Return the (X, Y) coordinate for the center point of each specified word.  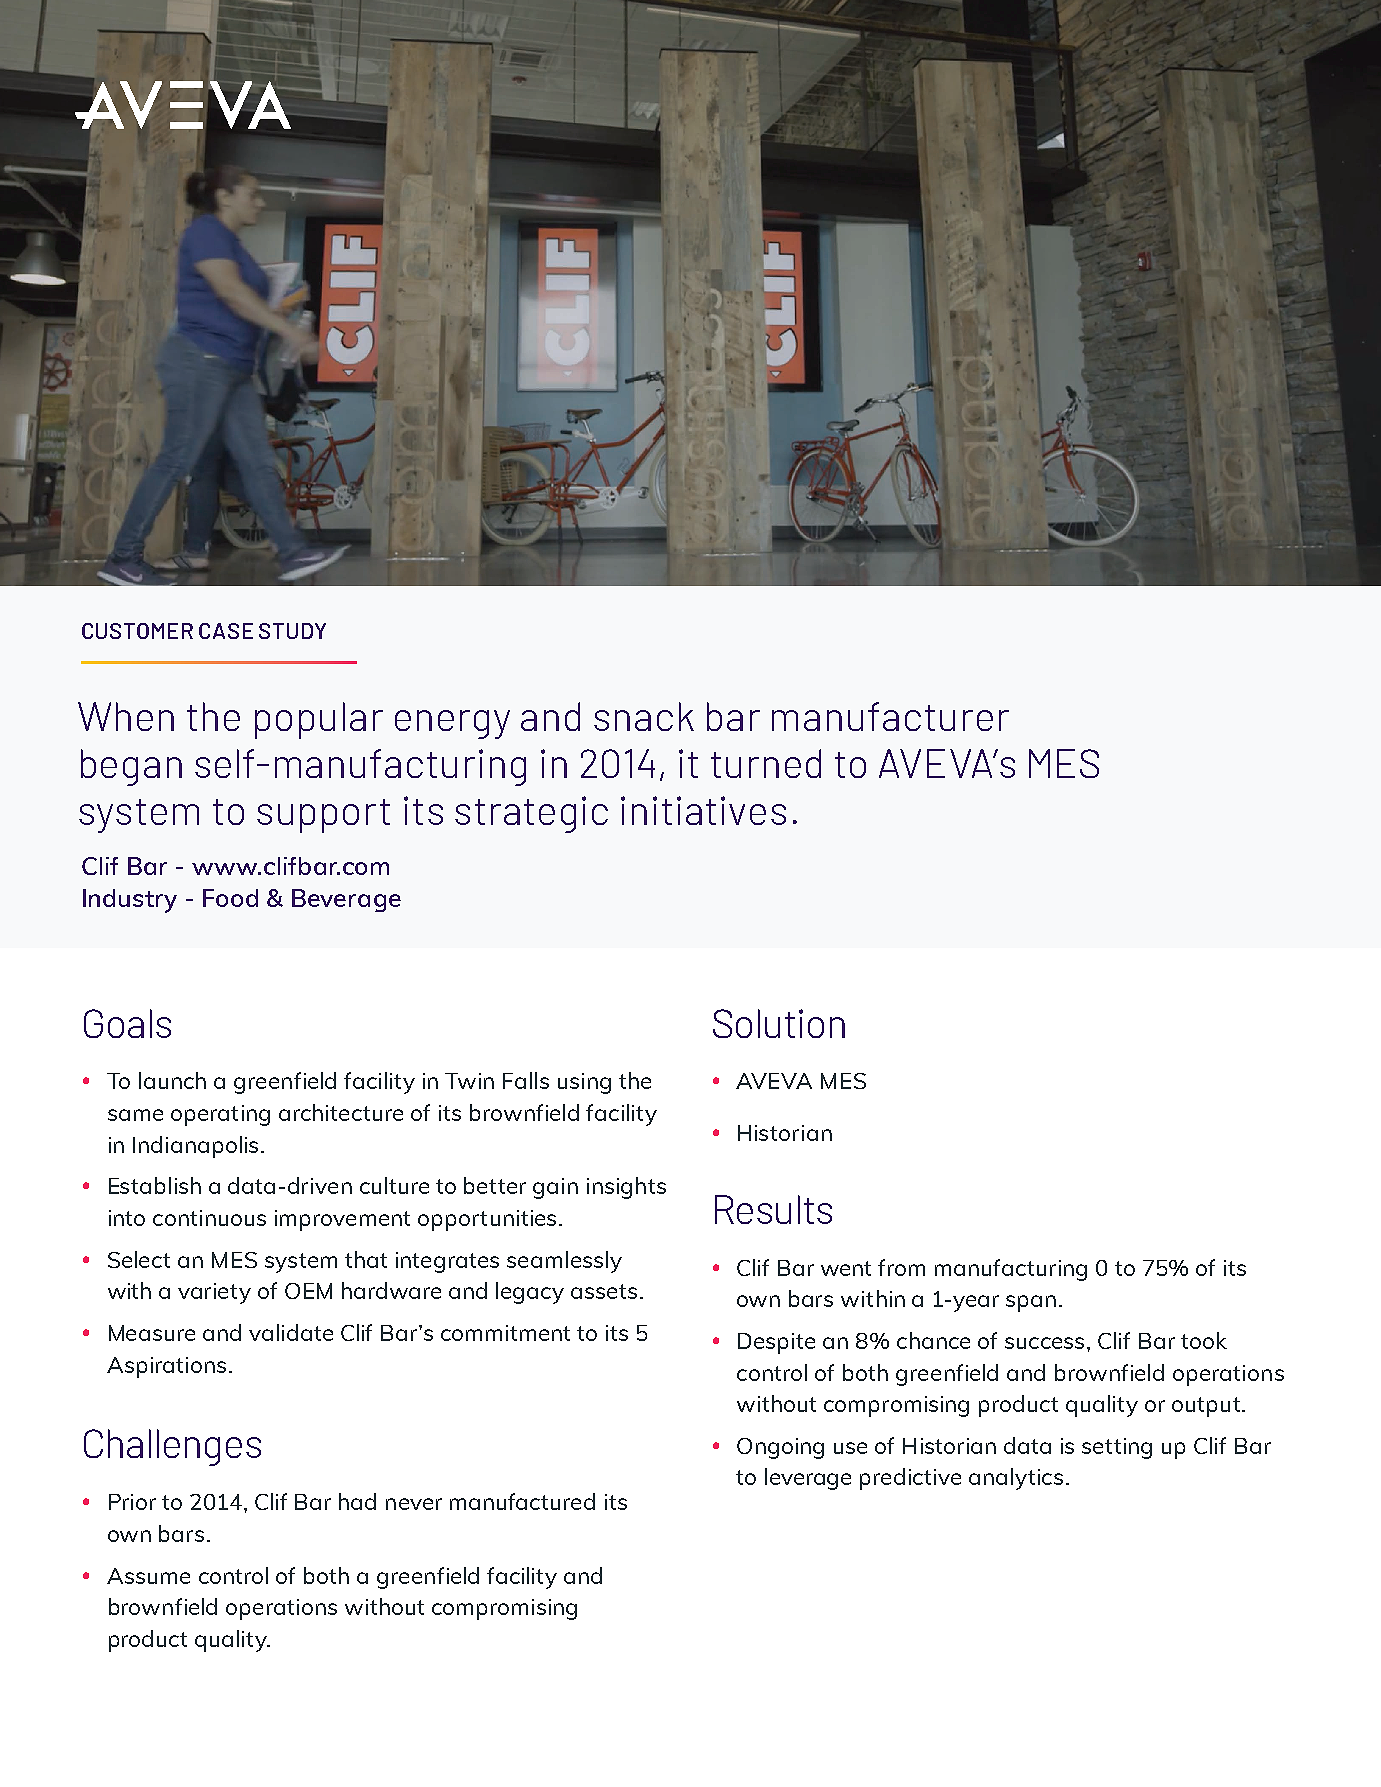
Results (773, 1209)
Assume (148, 1576)
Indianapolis (195, 1147)
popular (319, 720)
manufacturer (890, 716)
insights (626, 1188)
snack (644, 716)
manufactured (522, 1501)
